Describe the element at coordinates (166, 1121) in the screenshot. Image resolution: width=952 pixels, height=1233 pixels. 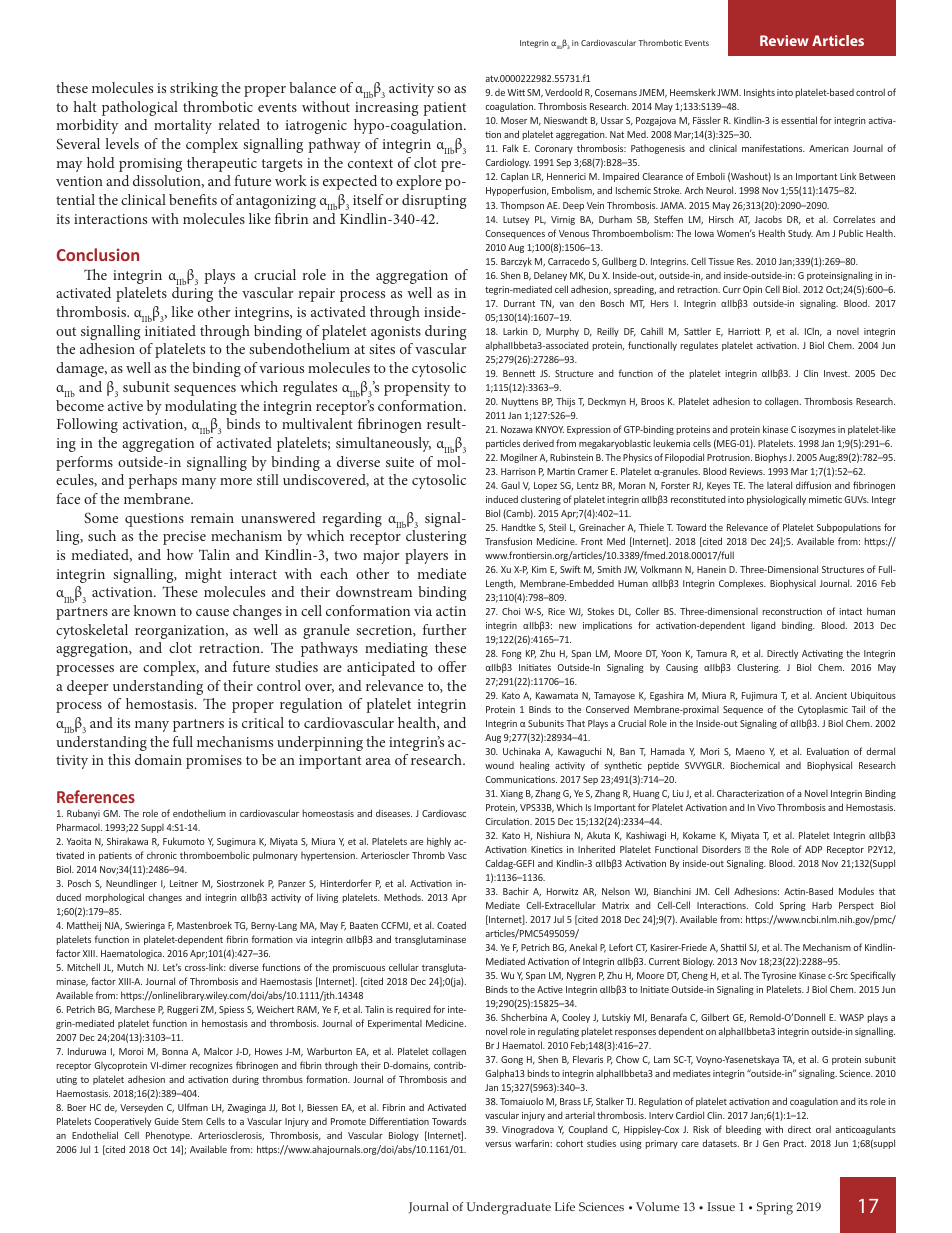
I see `Guide` at that location.
